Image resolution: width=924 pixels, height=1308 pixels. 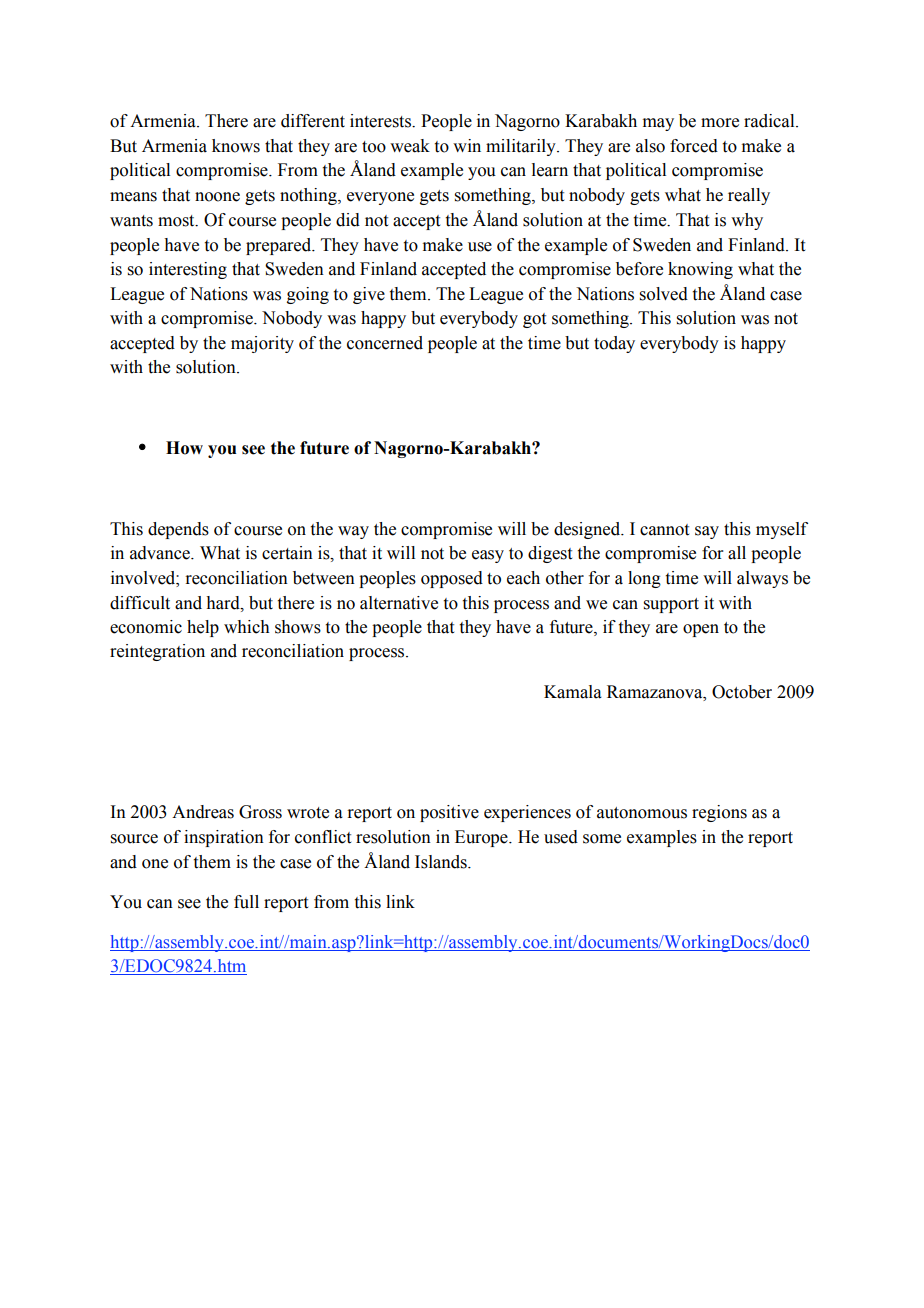 I want to click on depends, so click(x=178, y=530).
